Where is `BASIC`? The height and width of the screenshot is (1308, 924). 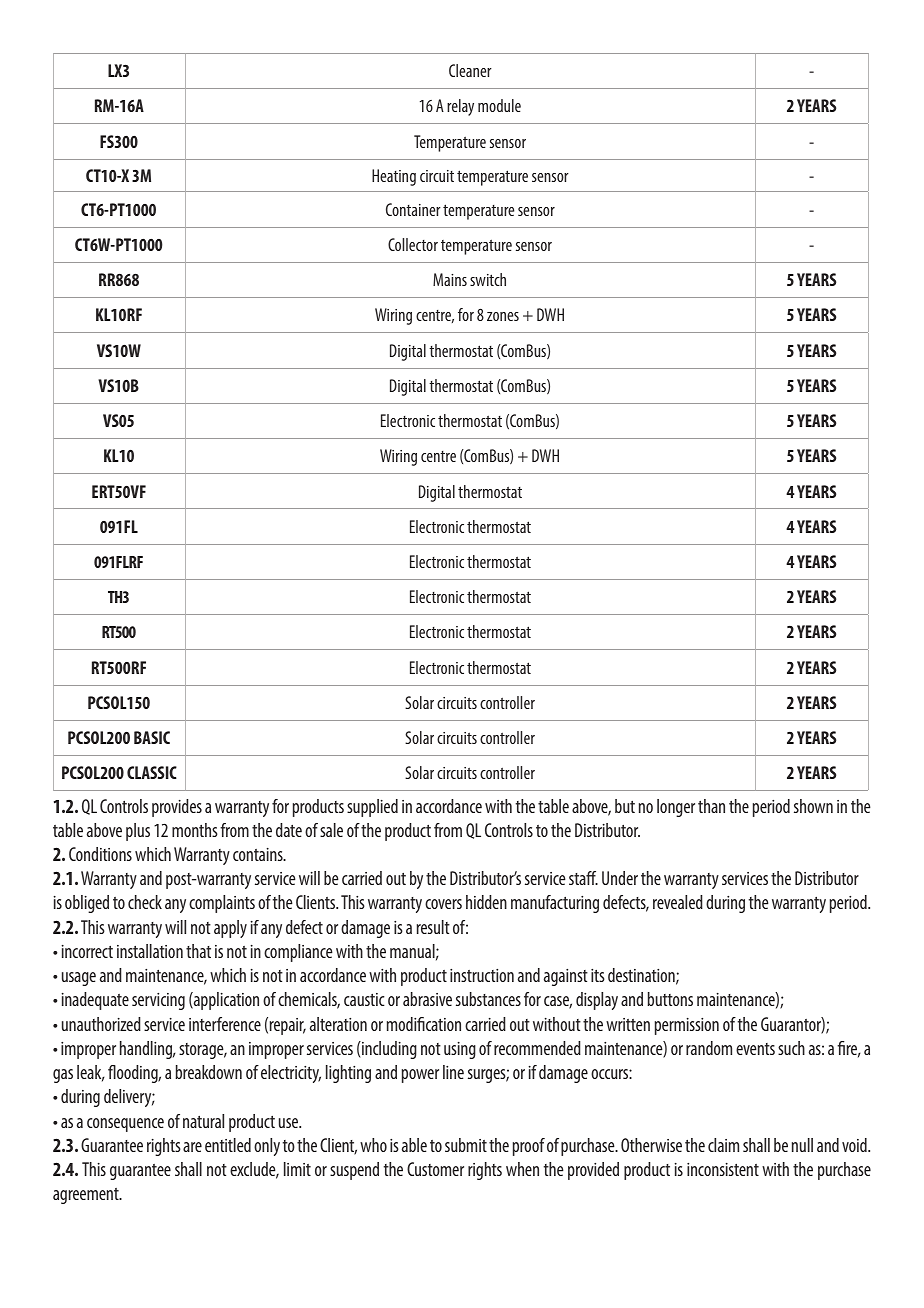
BASIC is located at coordinates (152, 737).
